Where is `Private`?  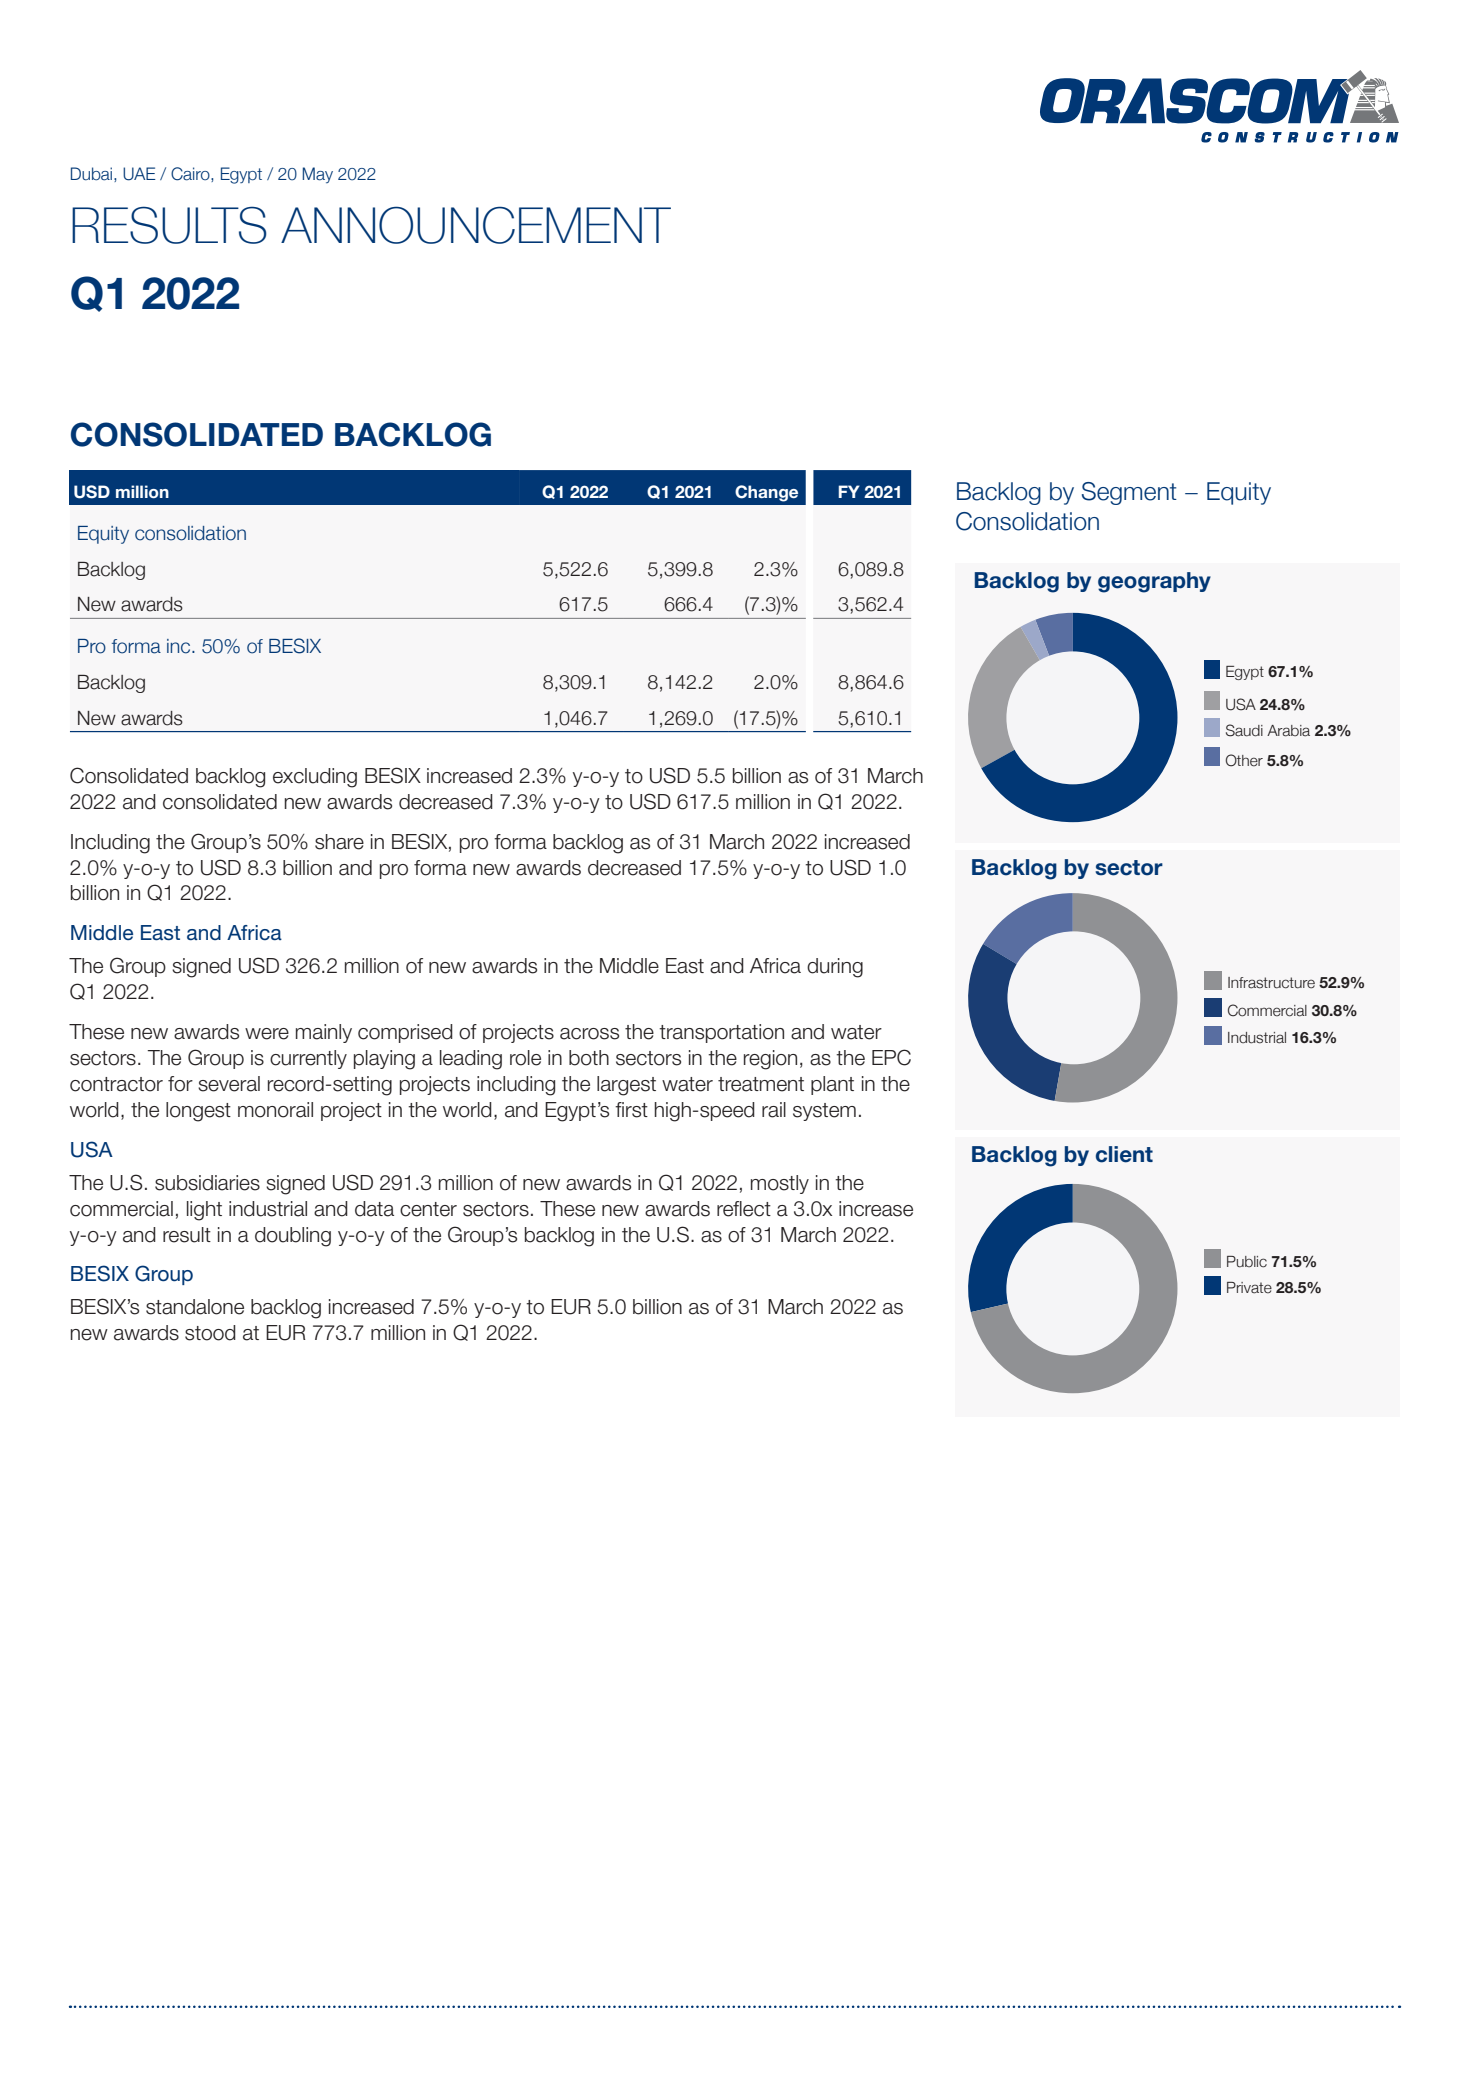
Private is located at coordinates (1249, 1288).
